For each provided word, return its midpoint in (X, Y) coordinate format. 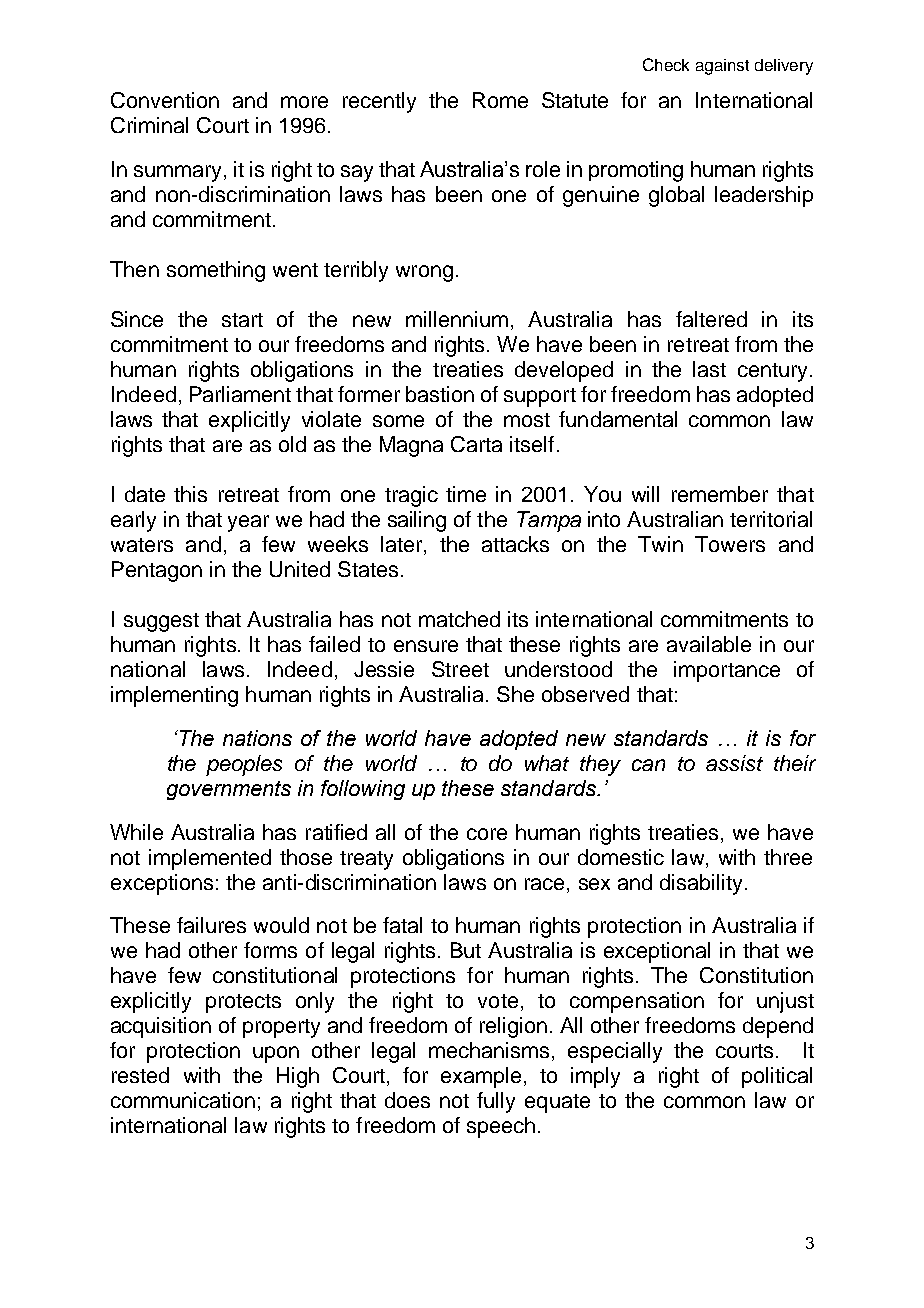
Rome (500, 100)
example (481, 1077)
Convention (165, 100)
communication (183, 1100)
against (722, 67)
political (777, 1077)
